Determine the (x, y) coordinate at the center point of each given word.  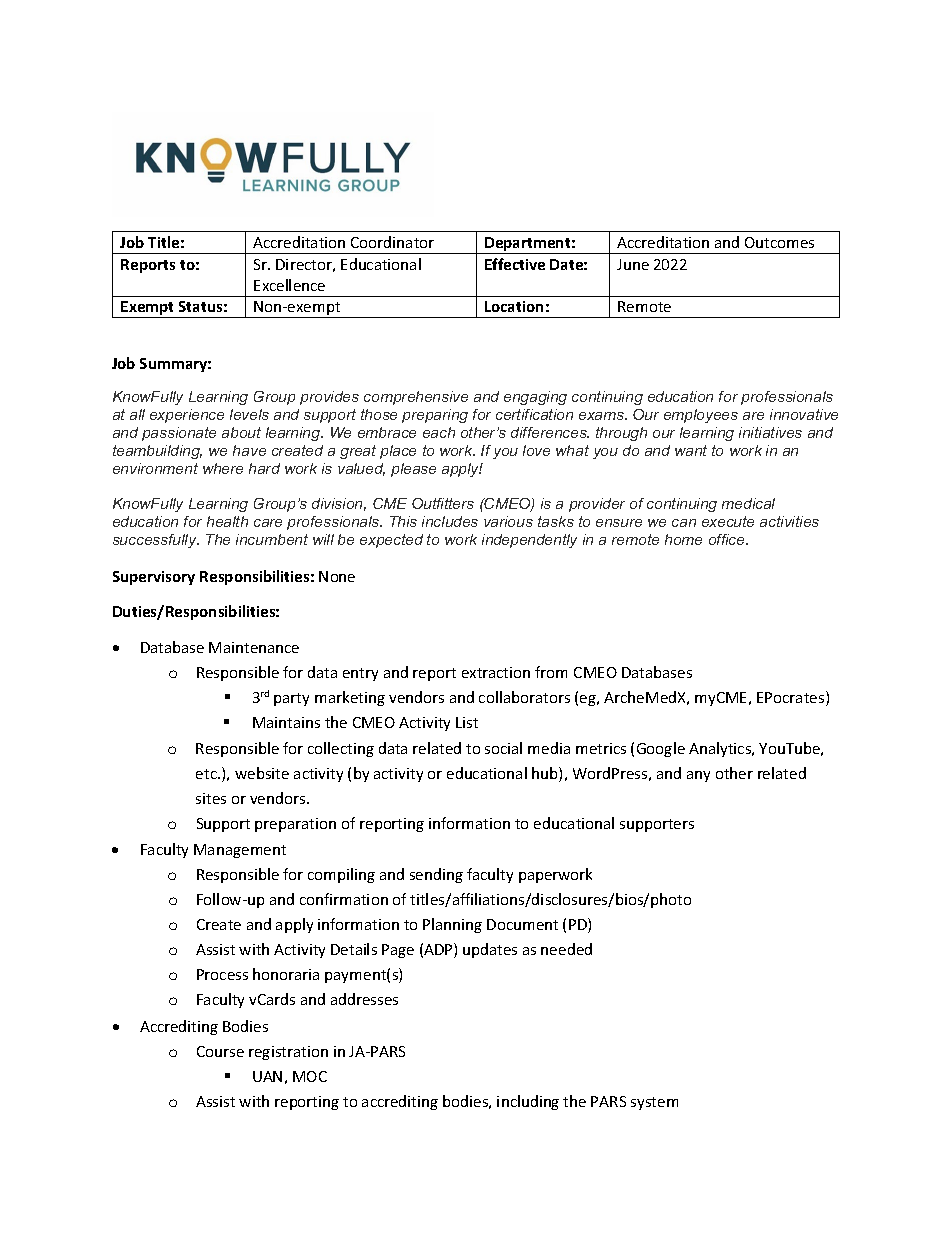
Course (220, 1051)
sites (211, 798)
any (698, 776)
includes (450, 521)
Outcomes (779, 242)
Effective (515, 264)
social (503, 748)
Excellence (289, 285)
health (227, 521)
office (728, 539)
